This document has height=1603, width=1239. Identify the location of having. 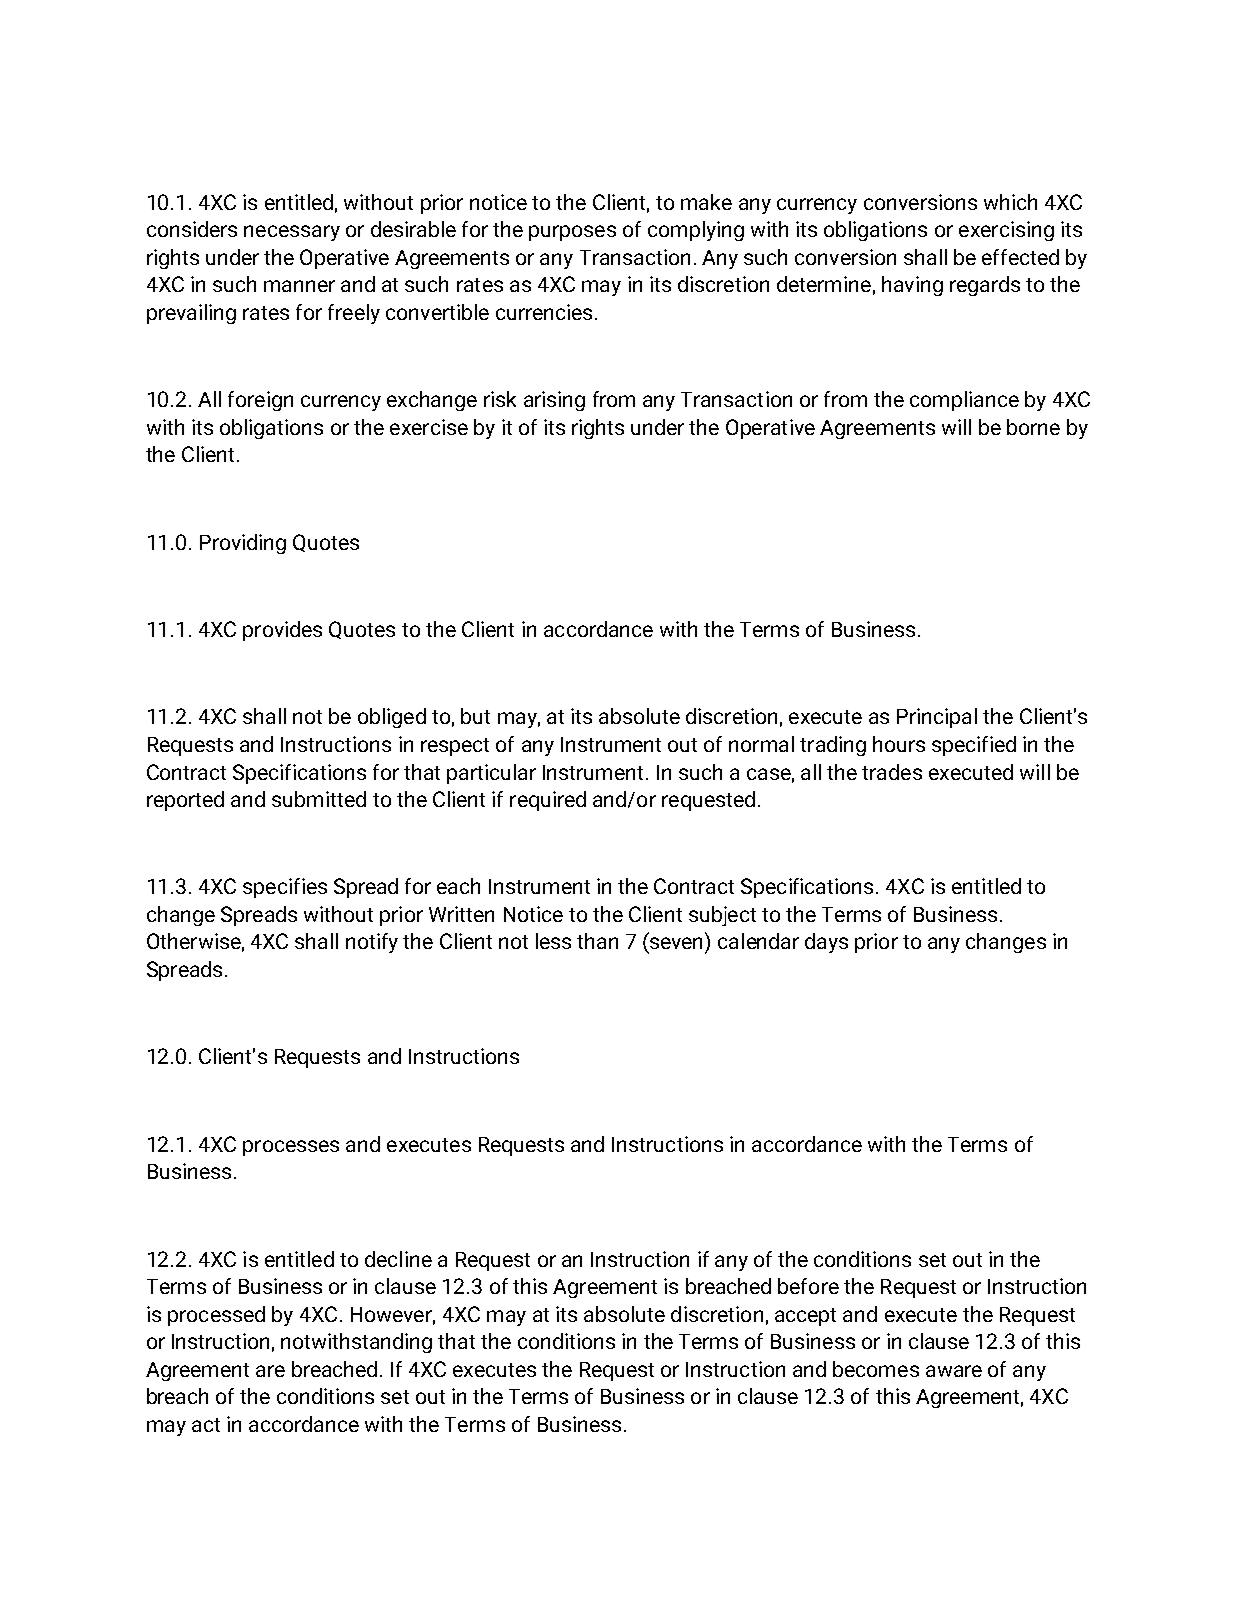
(912, 286).
